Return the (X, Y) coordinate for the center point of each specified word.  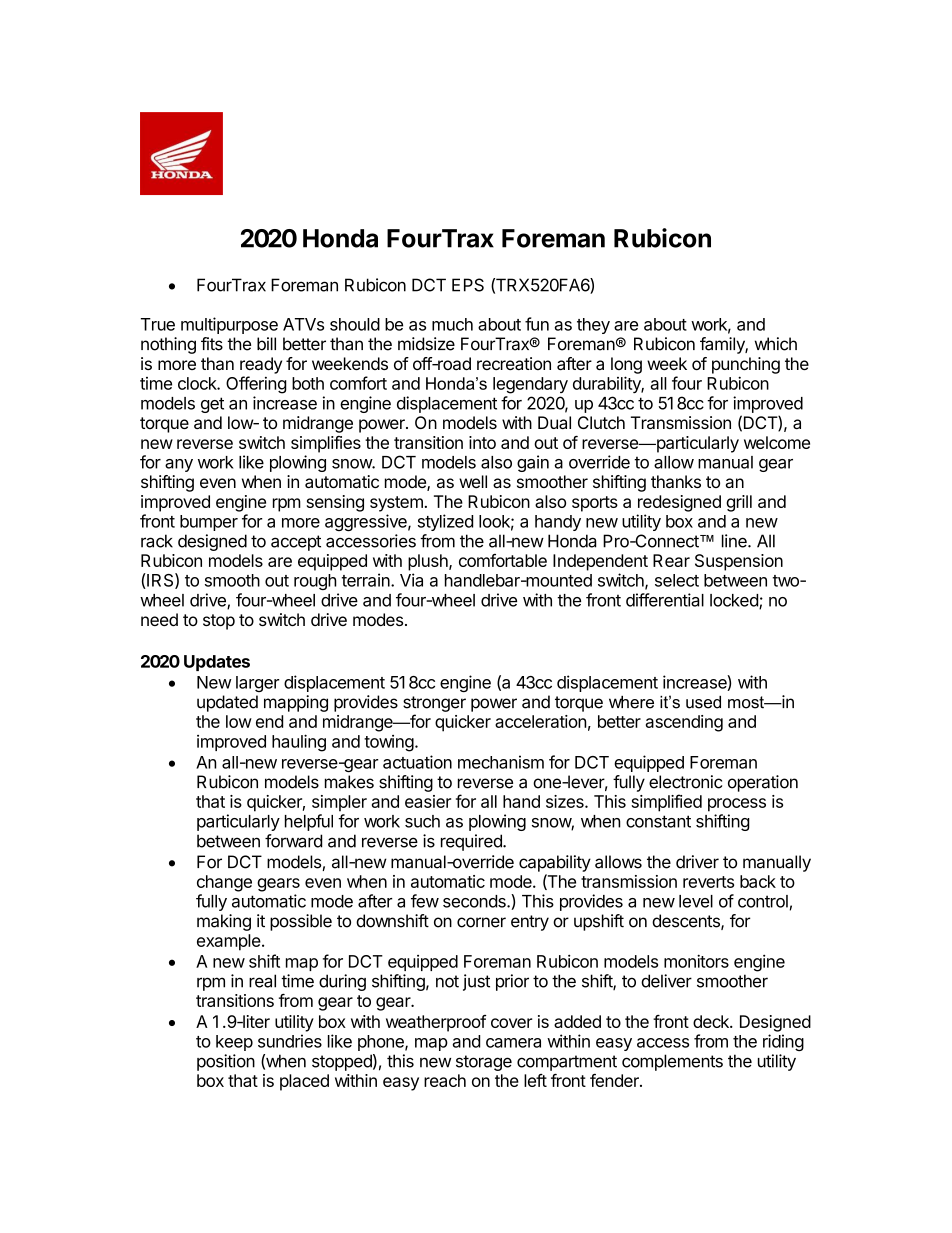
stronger (434, 704)
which (776, 344)
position (226, 1062)
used (703, 702)
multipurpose (229, 325)
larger (258, 684)
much (452, 324)
